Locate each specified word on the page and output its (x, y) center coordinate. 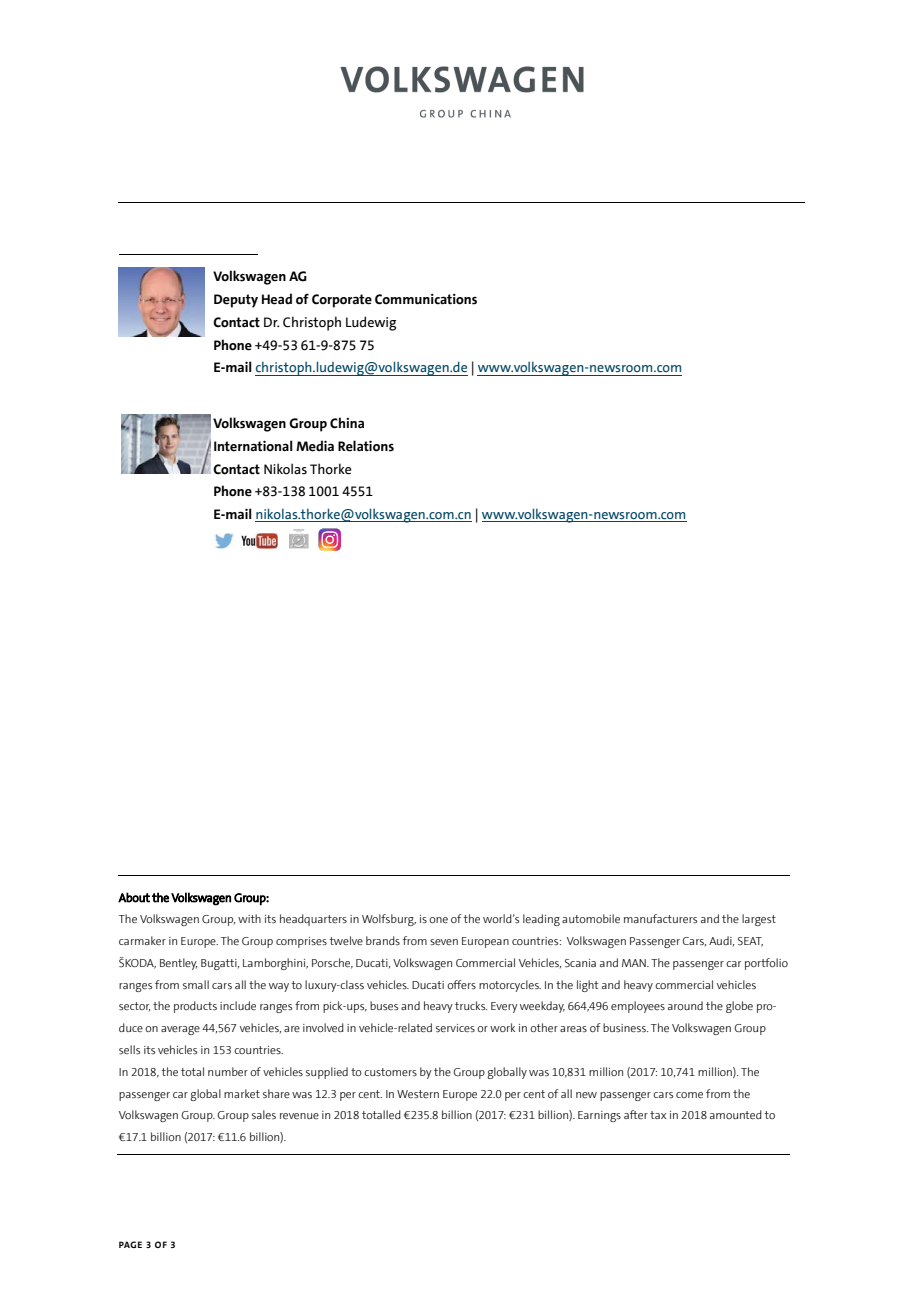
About (134, 897)
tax (658, 1115)
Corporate (342, 301)
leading (541, 920)
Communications (426, 299)
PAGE (130, 1244)
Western (418, 1094)
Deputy (236, 301)
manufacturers (660, 918)
